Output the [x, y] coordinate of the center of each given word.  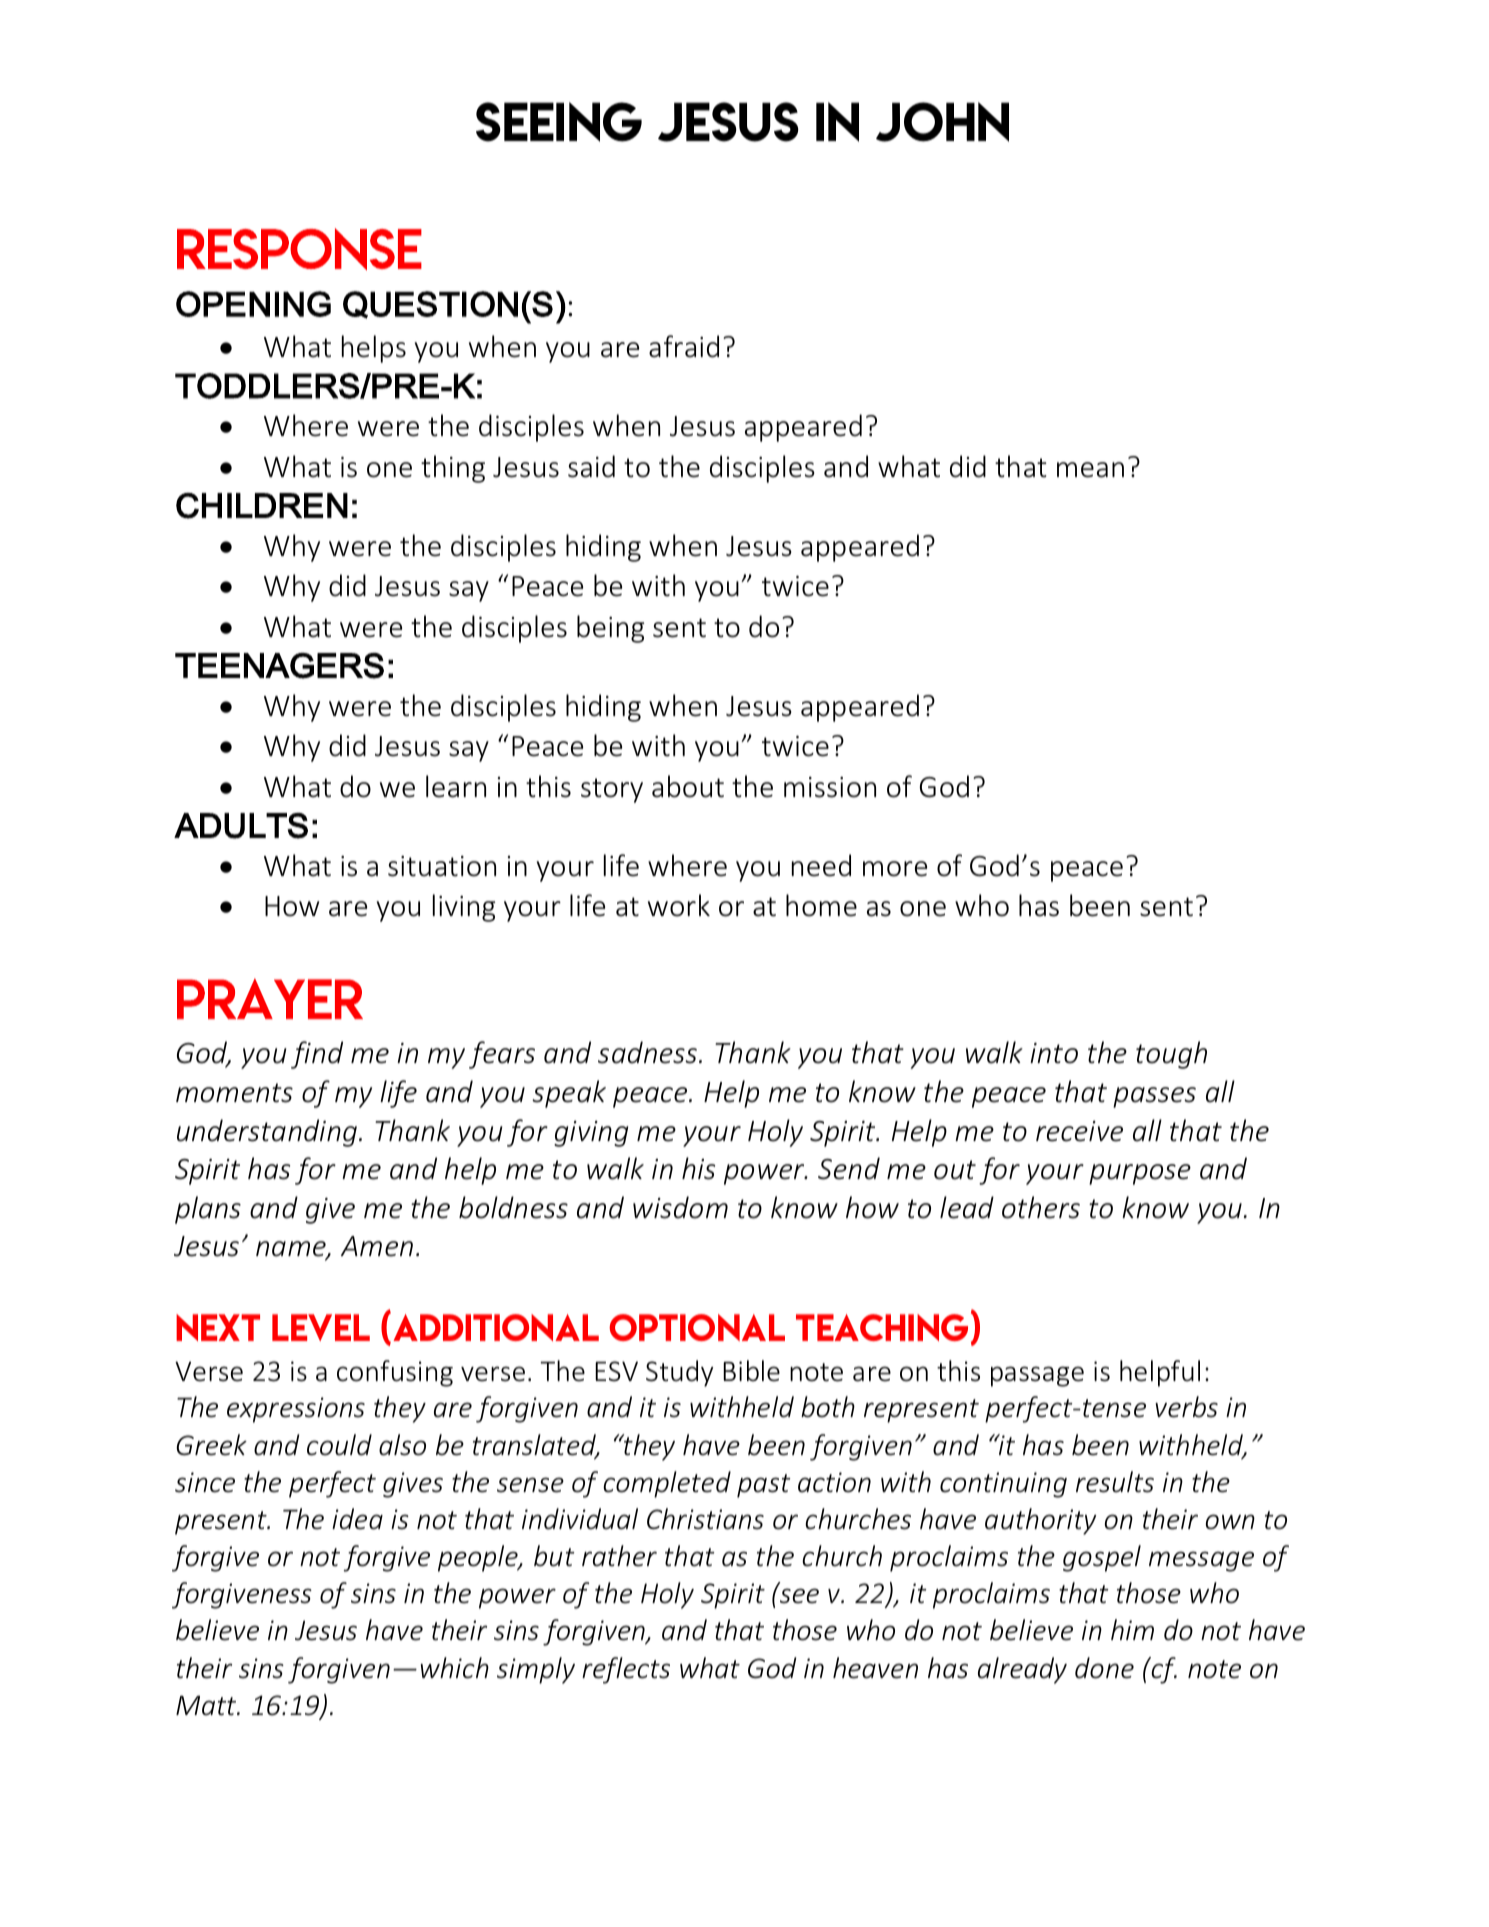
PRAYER [270, 998]
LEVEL [321, 1327]
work [679, 905]
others [1041, 1207]
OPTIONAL [697, 1327]
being [610, 629]
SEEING [559, 122]
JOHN [942, 122]
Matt [207, 1706]
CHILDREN [262, 506]
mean [1090, 470]
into [1054, 1053]
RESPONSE [299, 249]
